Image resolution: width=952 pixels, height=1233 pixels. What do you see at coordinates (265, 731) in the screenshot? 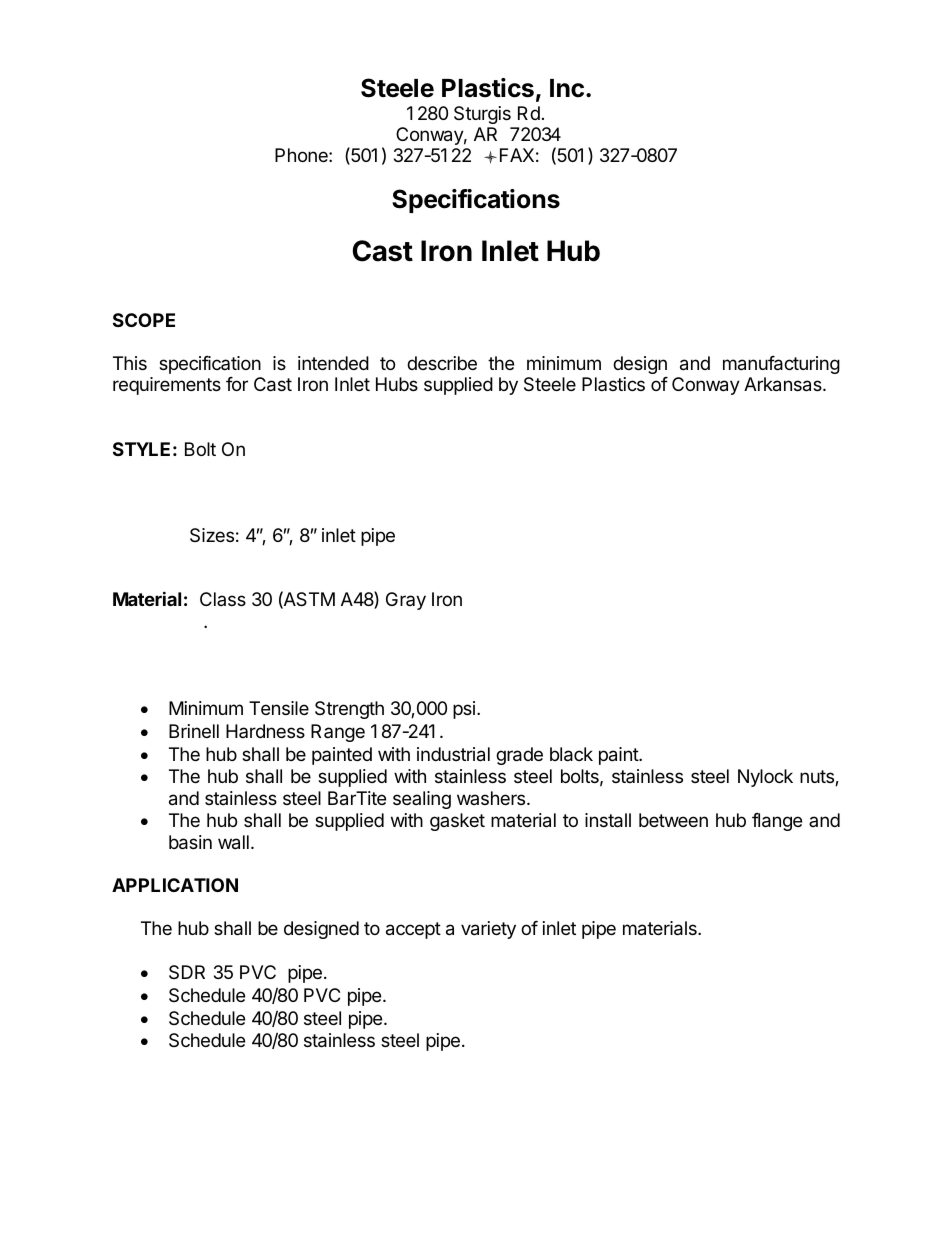
I see `Hardness` at bounding box center [265, 731].
